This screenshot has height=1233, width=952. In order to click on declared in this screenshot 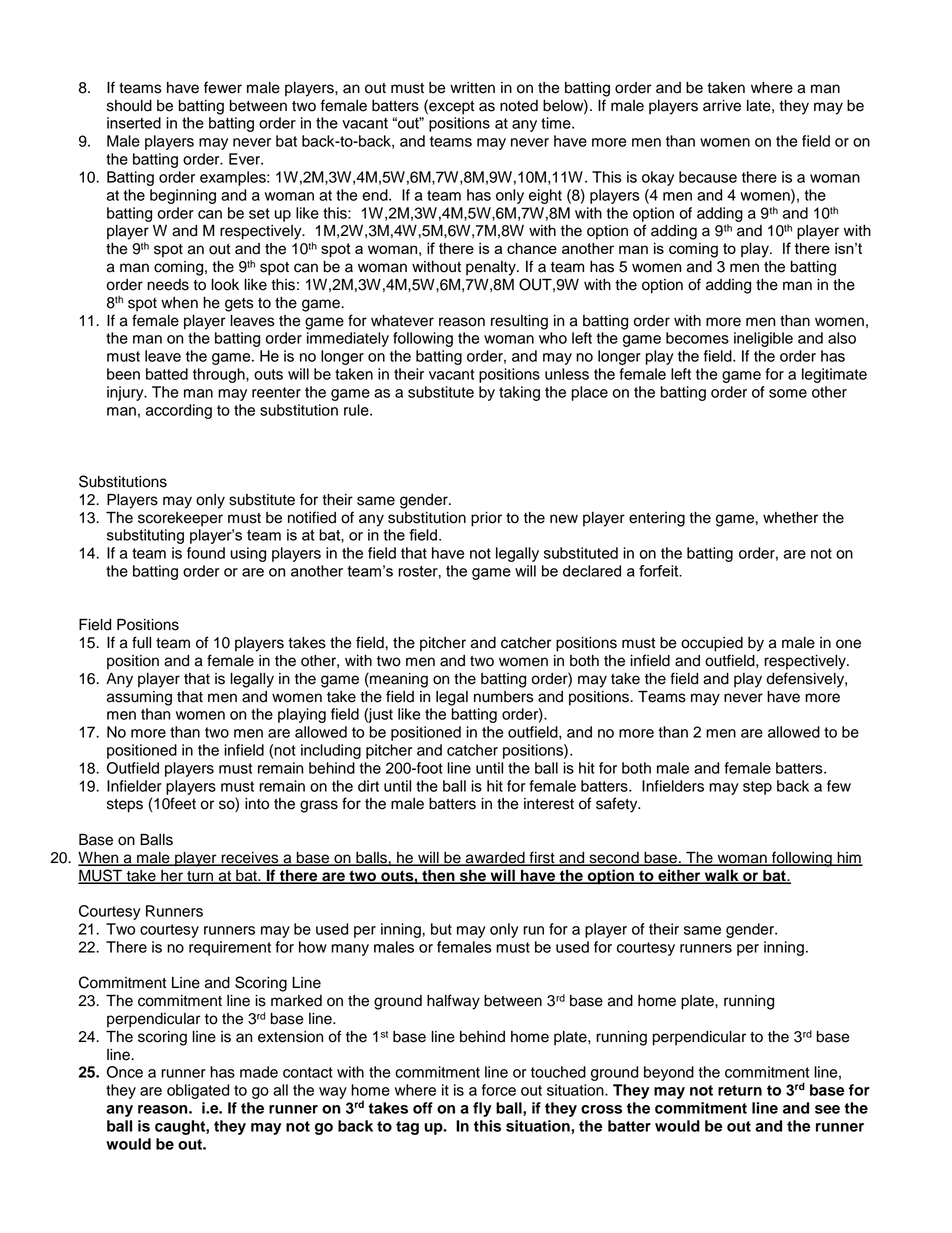, I will do `click(592, 571)`.
